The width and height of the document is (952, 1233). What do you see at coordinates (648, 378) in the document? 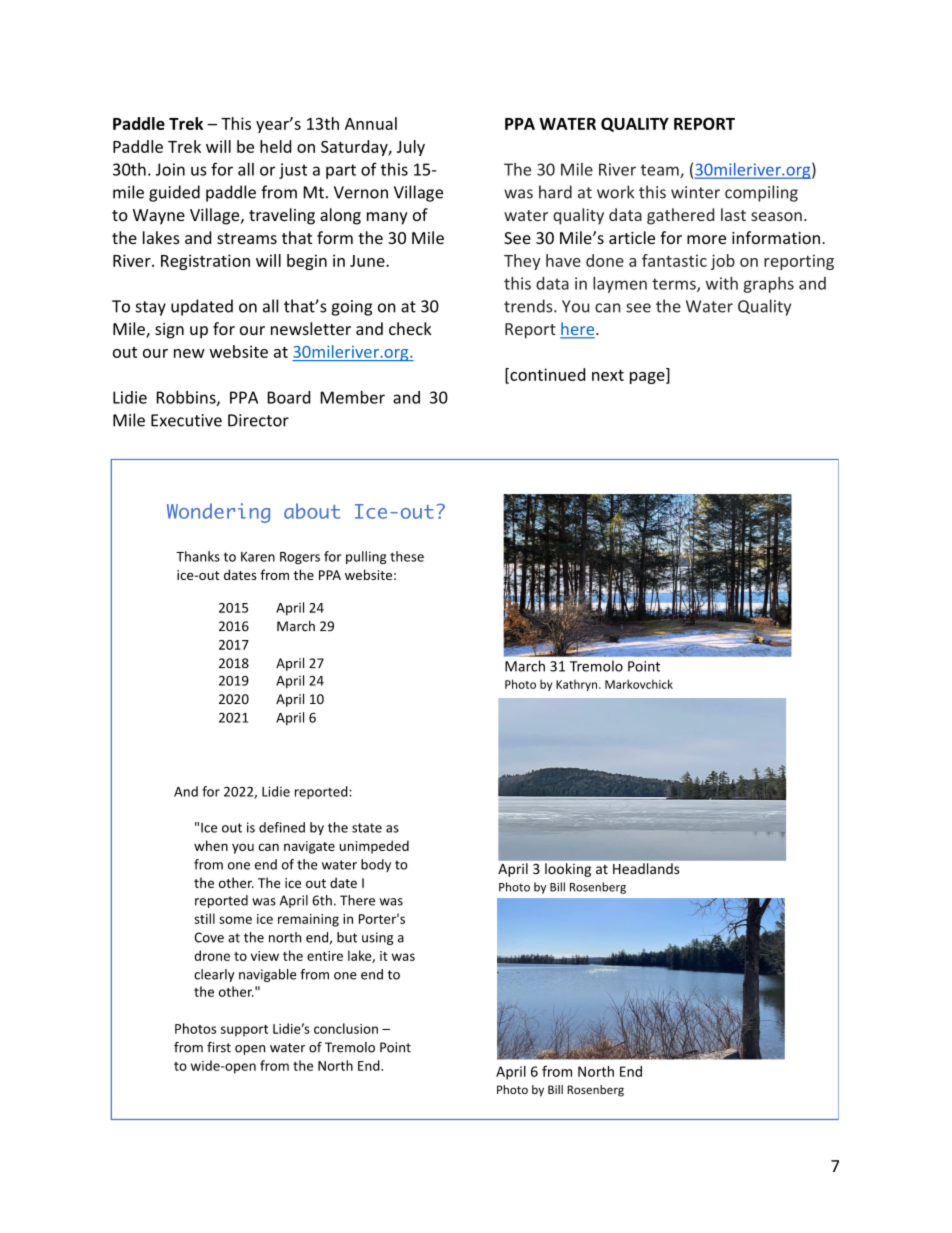
I see `page` at bounding box center [648, 378].
